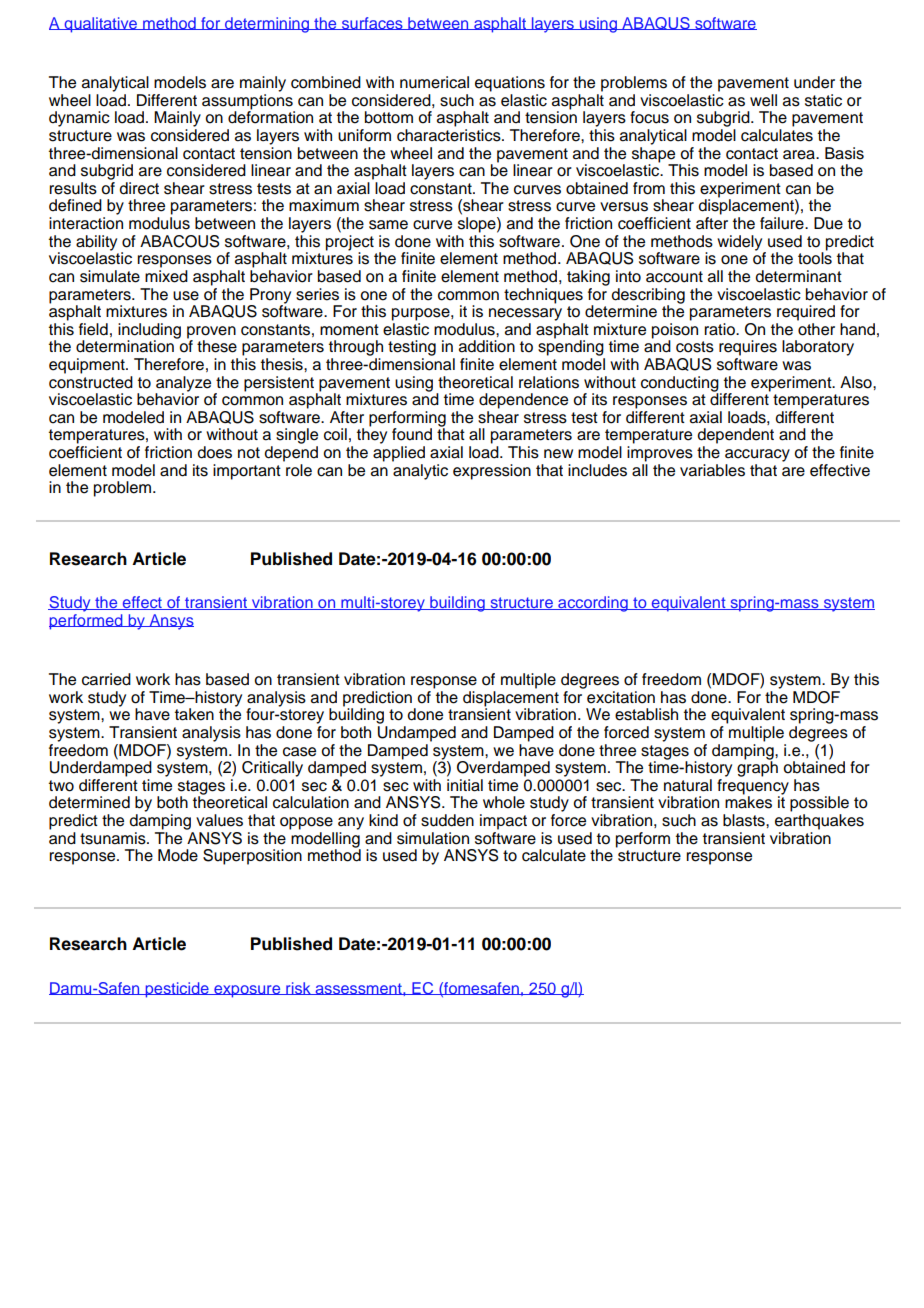  I want to click on qualitative, so click(100, 25).
